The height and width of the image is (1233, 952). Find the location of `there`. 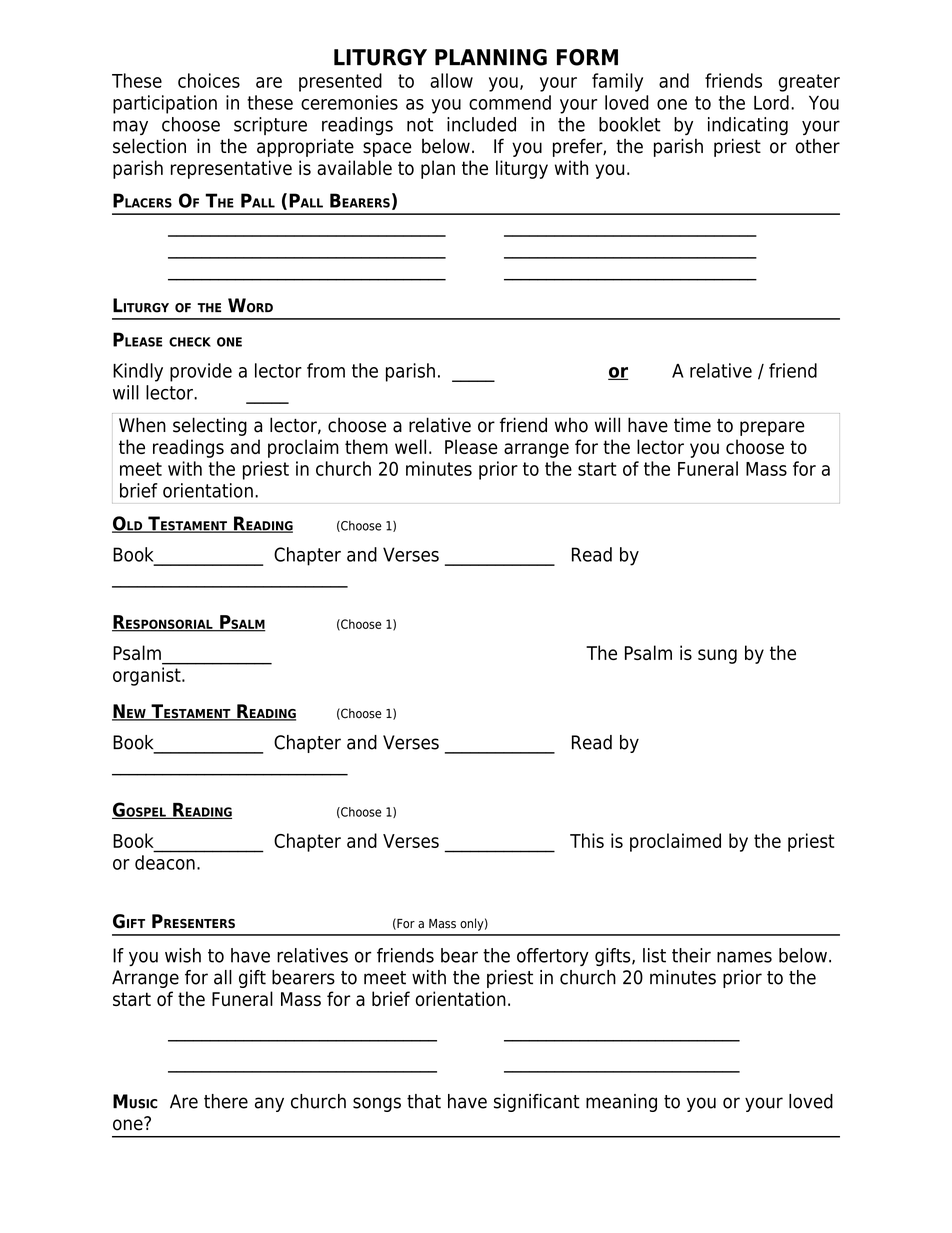

there is located at coordinates (226, 1101).
